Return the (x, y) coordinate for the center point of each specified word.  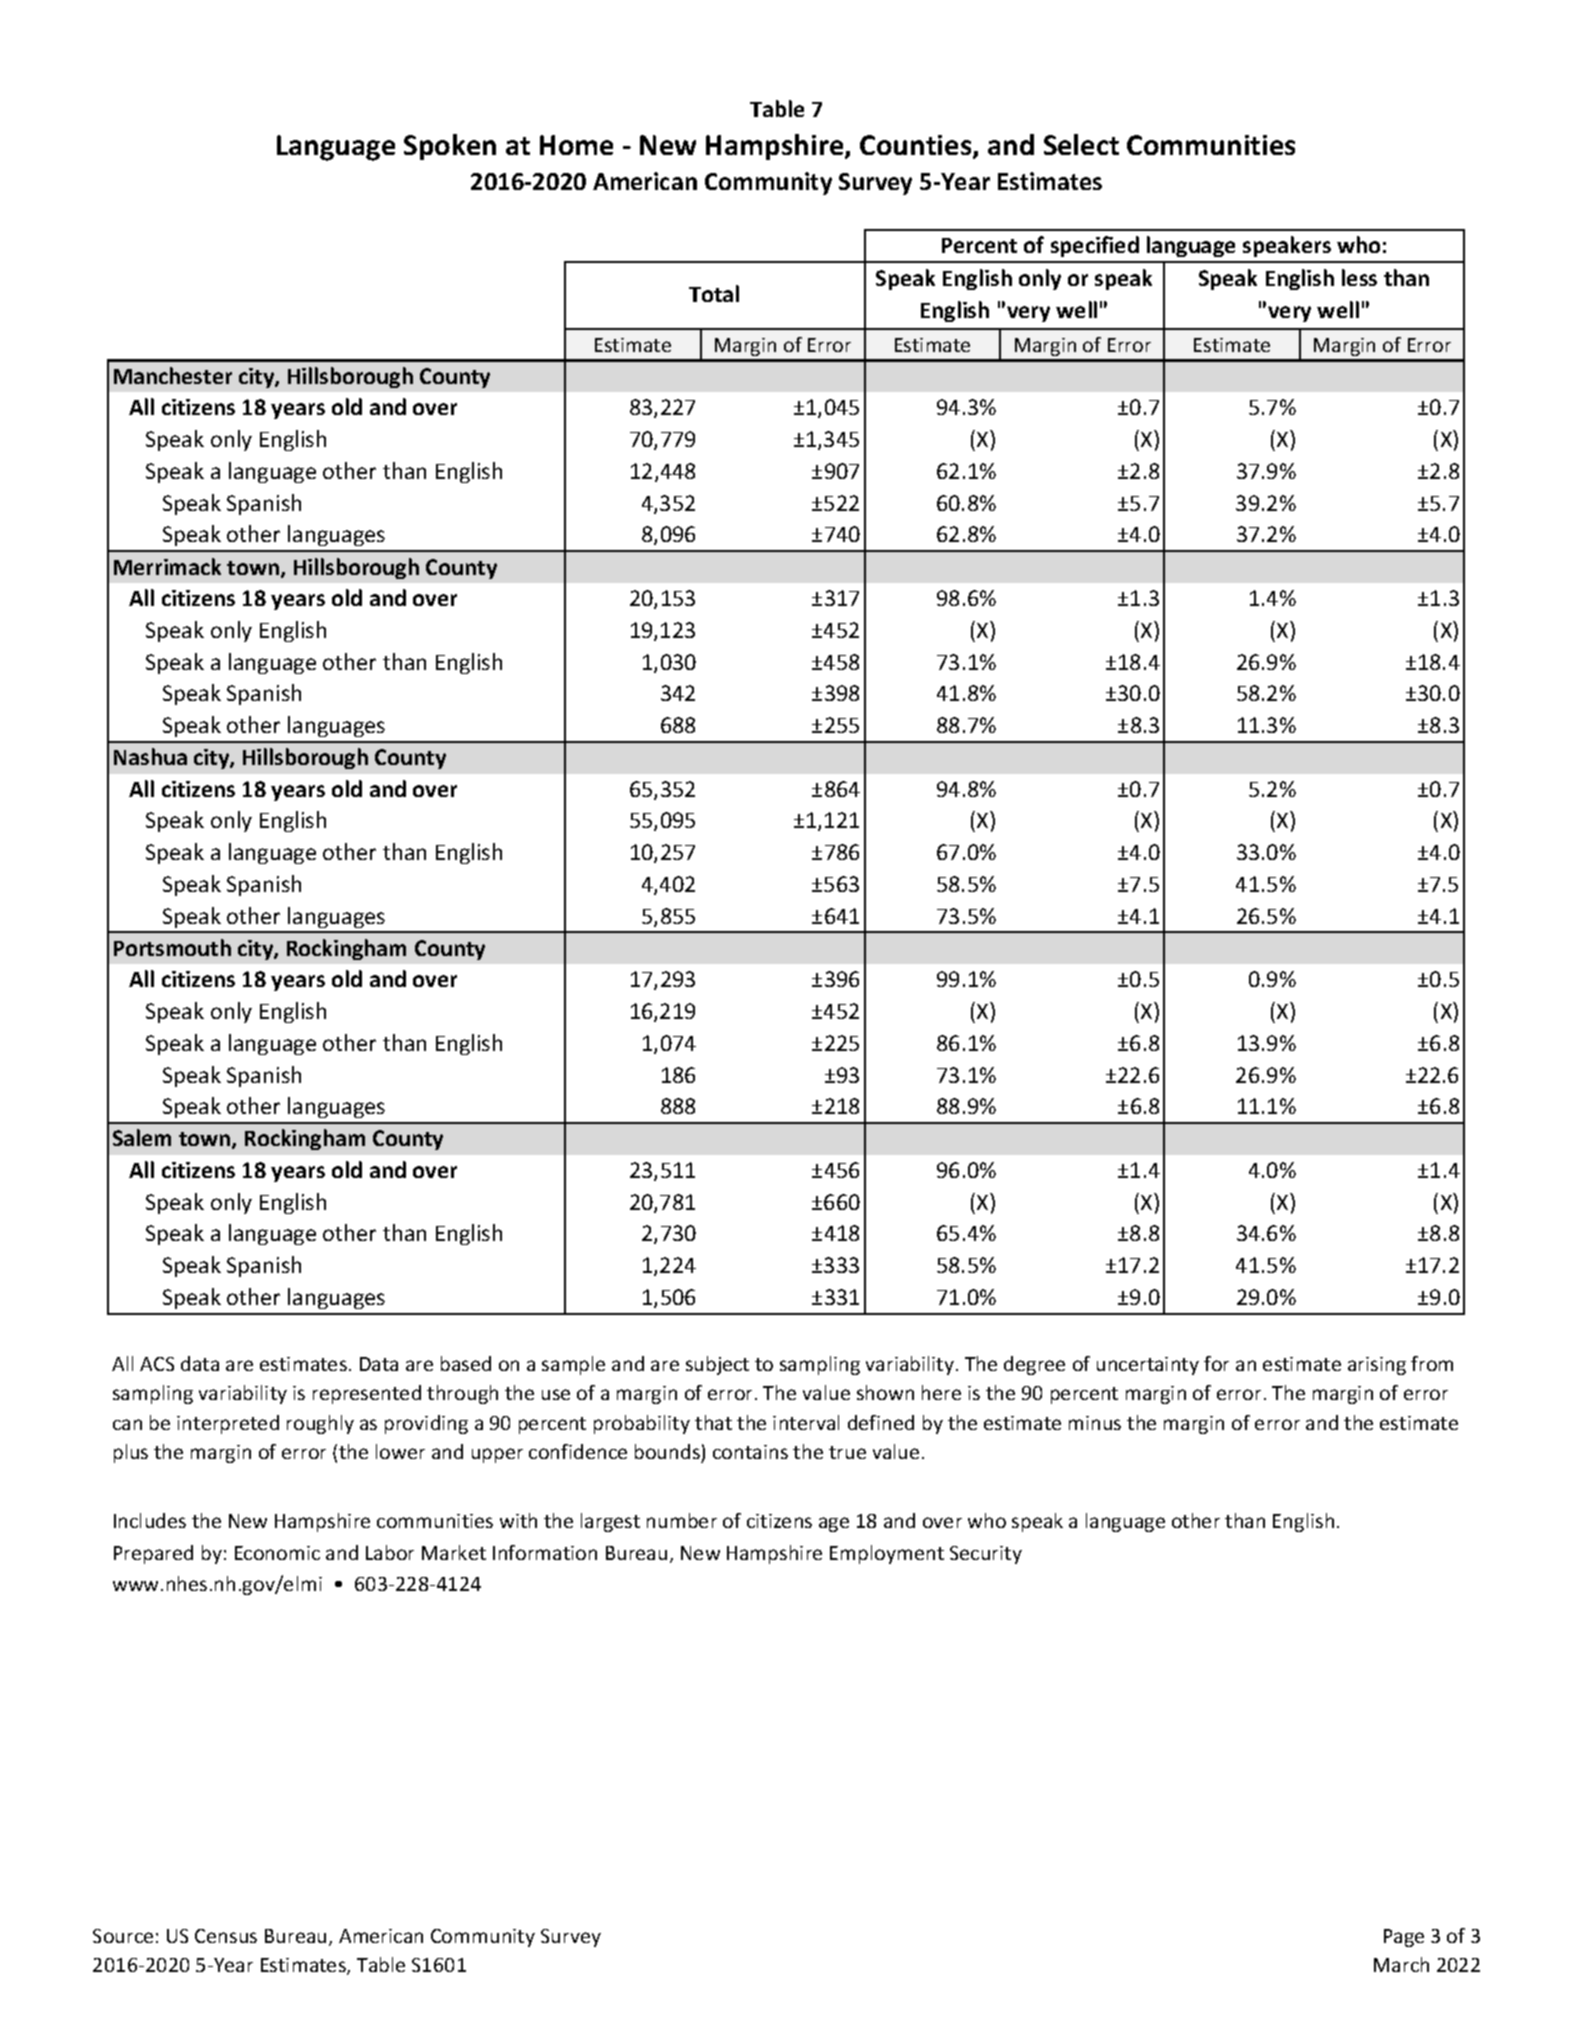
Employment (887, 1554)
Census (226, 1936)
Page (1404, 1938)
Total (714, 293)
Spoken (450, 147)
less (1359, 277)
